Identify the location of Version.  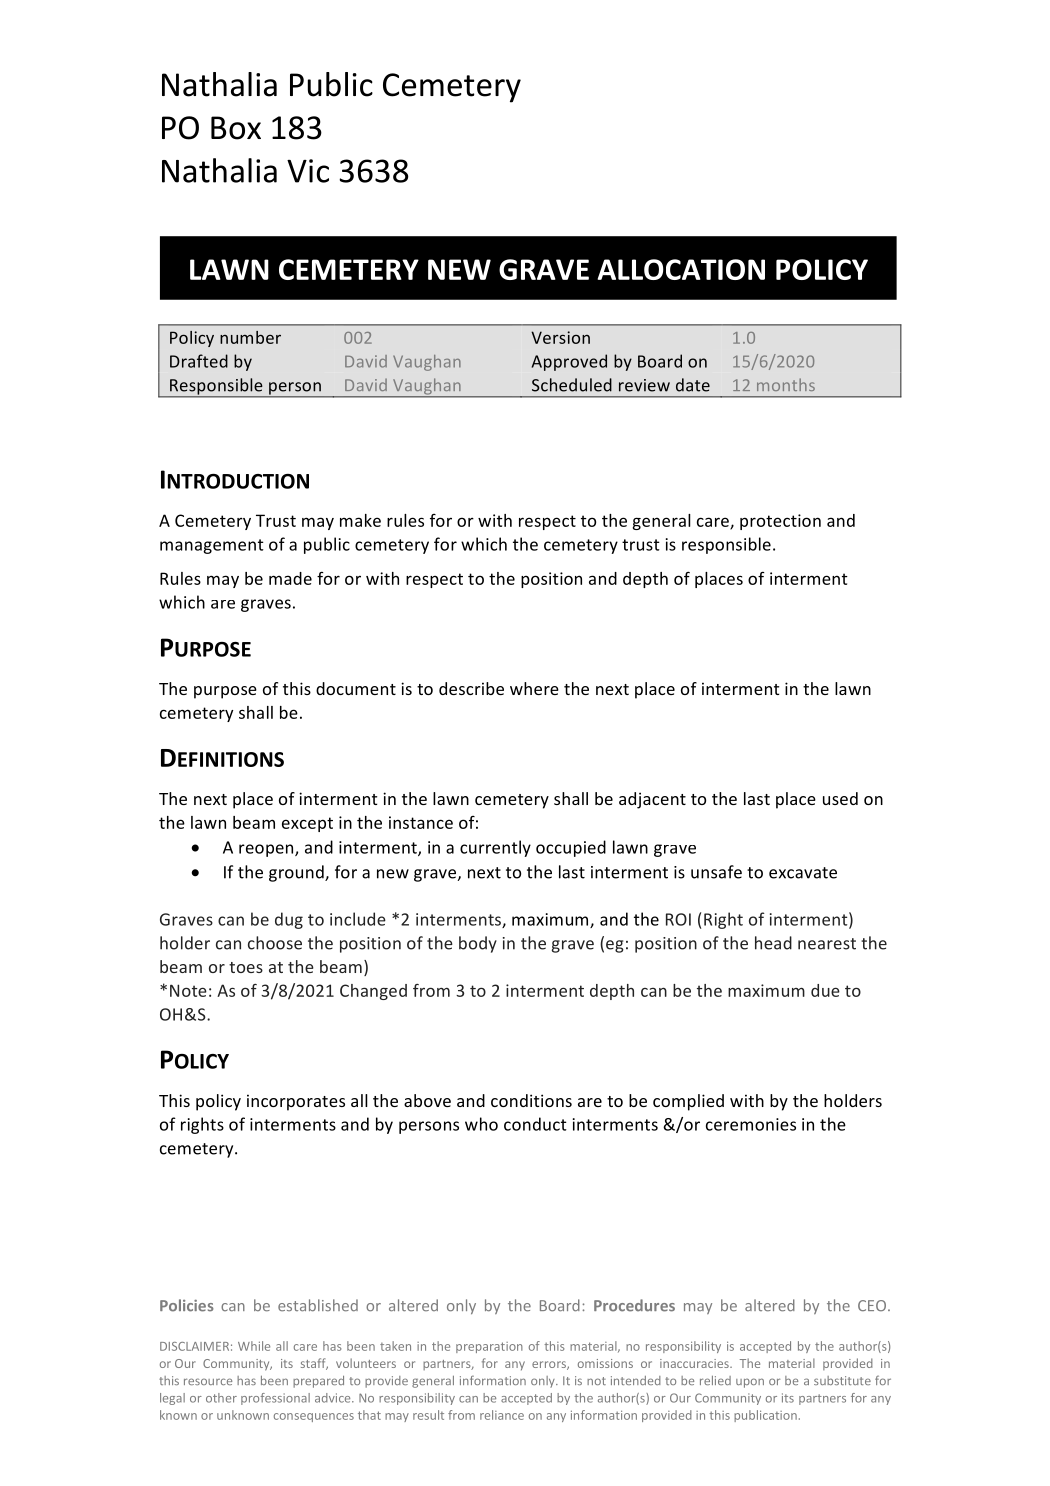
(560, 337).
